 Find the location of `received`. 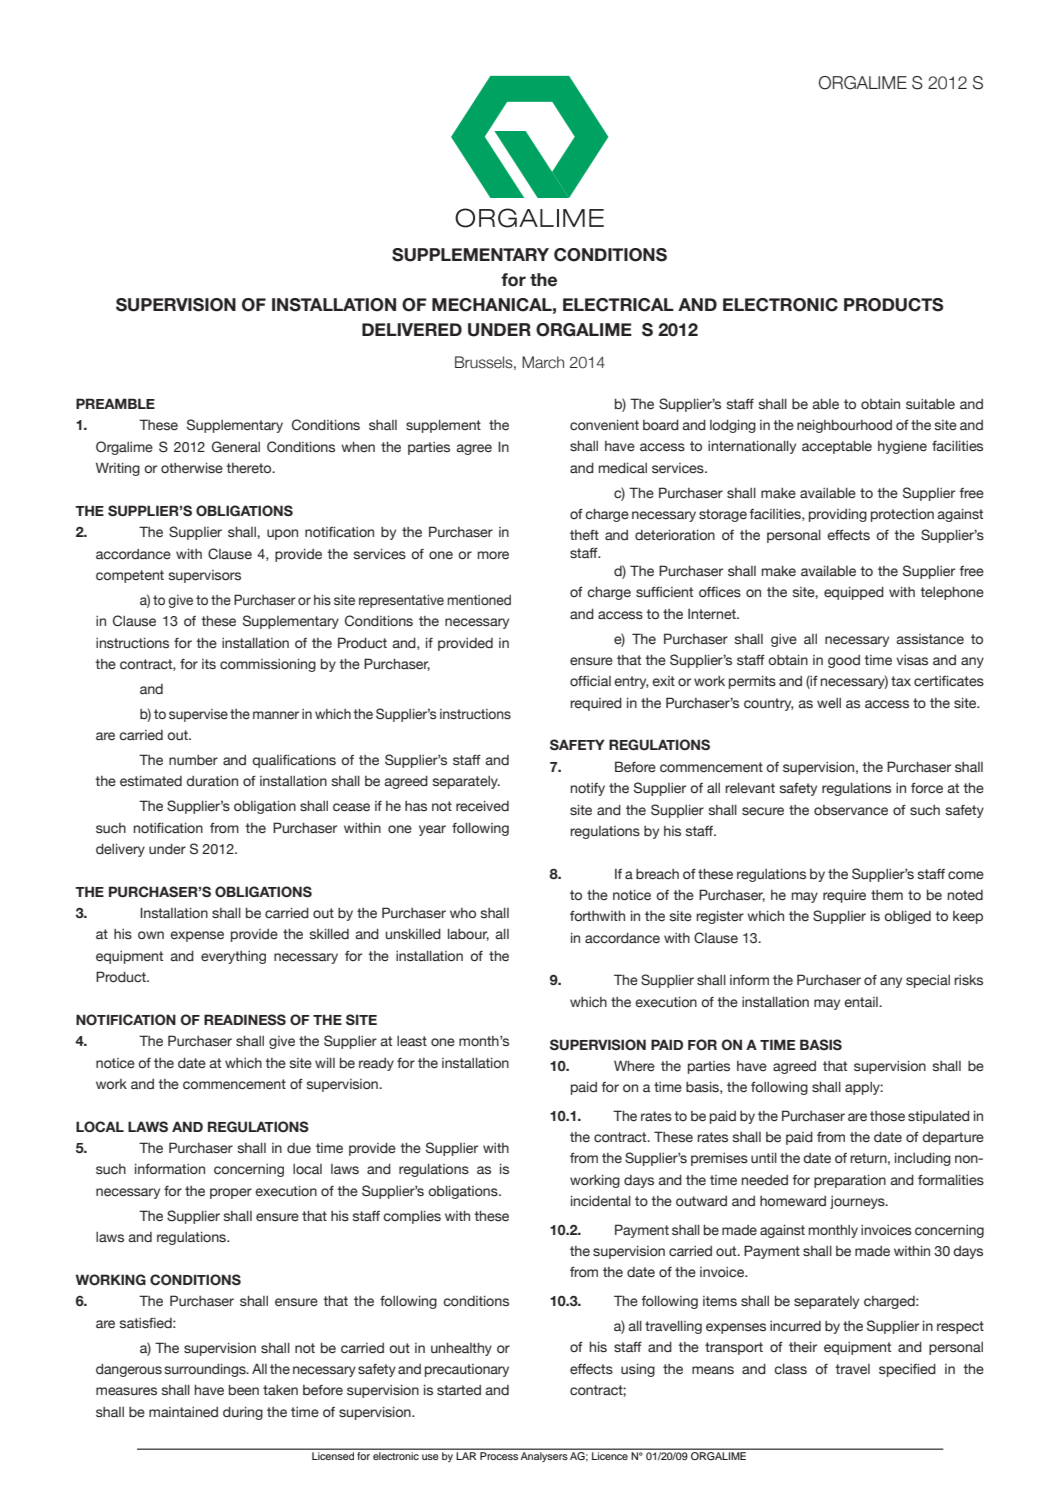

received is located at coordinates (482, 806).
